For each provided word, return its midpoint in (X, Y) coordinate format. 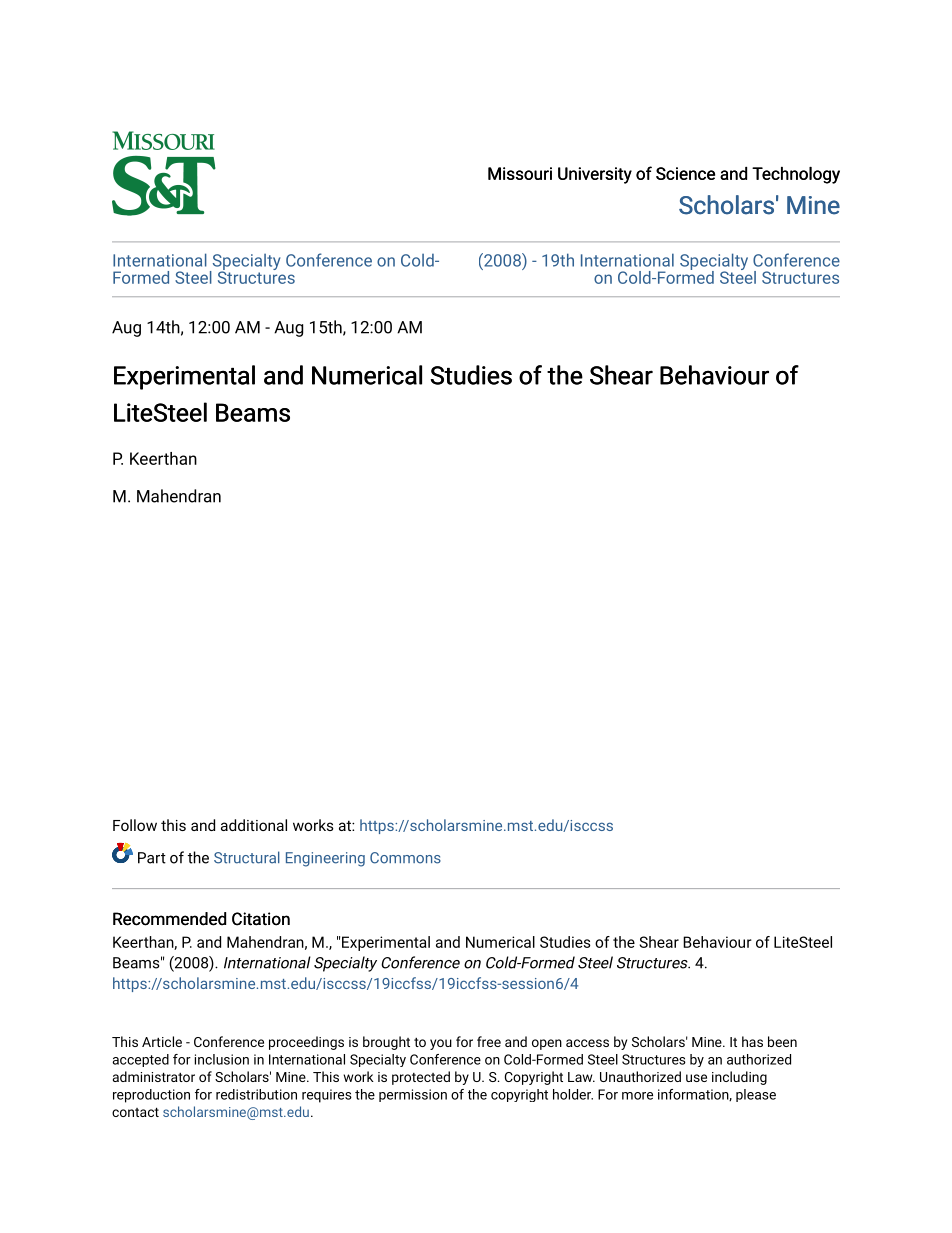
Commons (405, 858)
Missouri (520, 173)
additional (254, 825)
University (595, 175)
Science (685, 173)
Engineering (325, 859)
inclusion (222, 1059)
